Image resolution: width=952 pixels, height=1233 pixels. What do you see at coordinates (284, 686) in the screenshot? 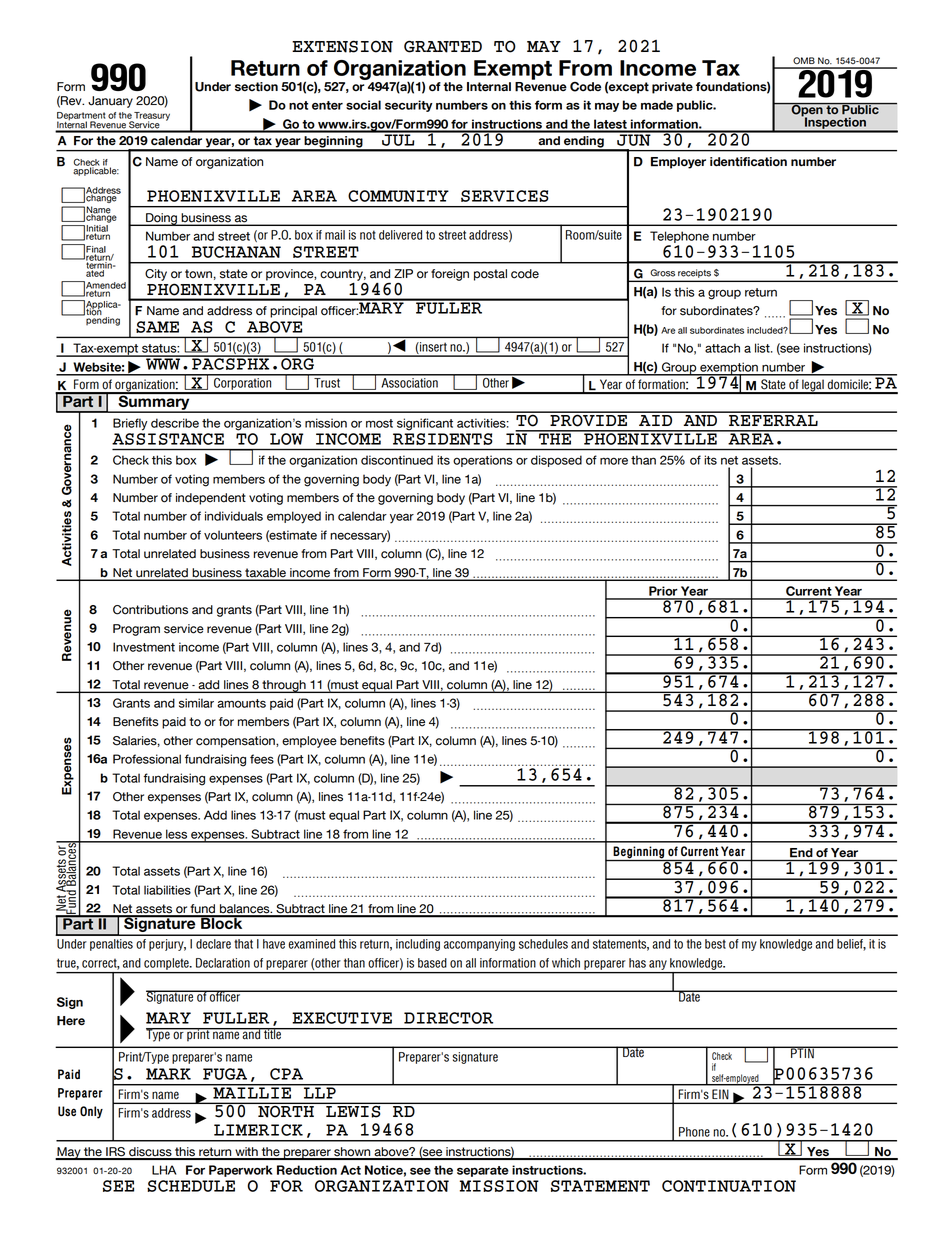
I see `through` at bounding box center [284, 686].
